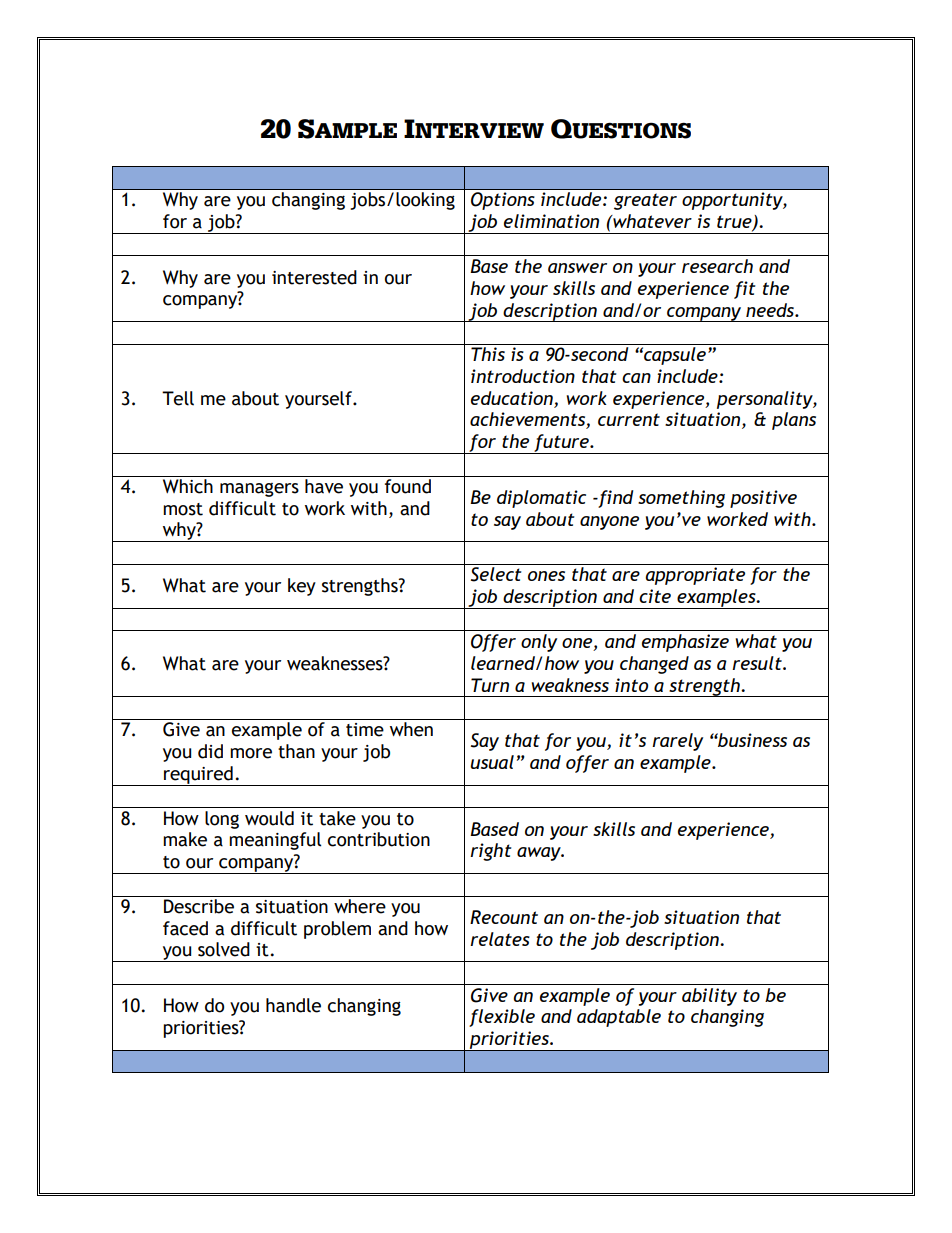 The width and height of the document is (952, 1233). Describe the element at coordinates (685, 643) in the document. I see `emphasize` at that location.
